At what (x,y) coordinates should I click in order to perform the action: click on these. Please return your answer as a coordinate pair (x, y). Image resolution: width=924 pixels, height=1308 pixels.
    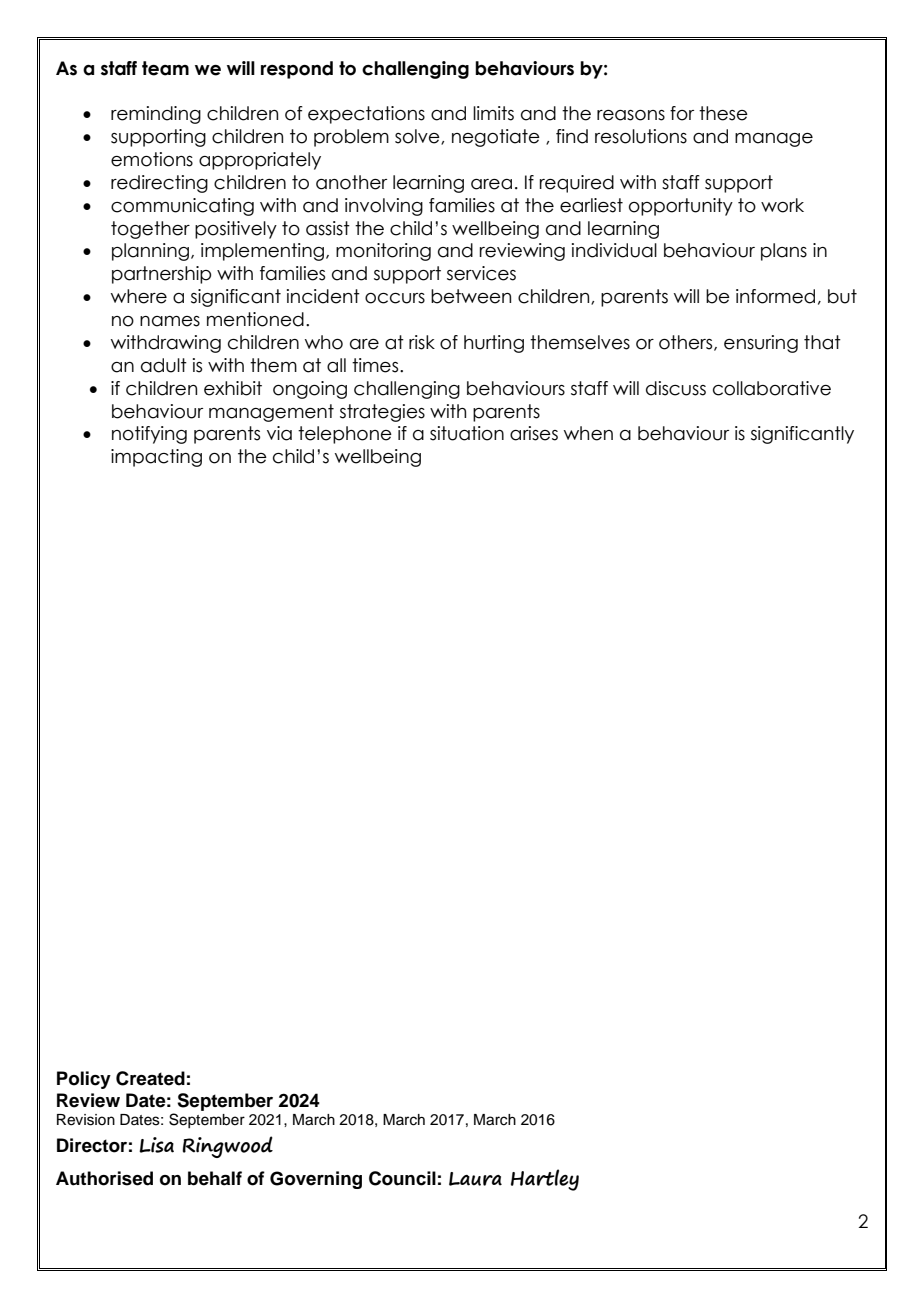
    Looking at the image, I should click on (723, 113).
